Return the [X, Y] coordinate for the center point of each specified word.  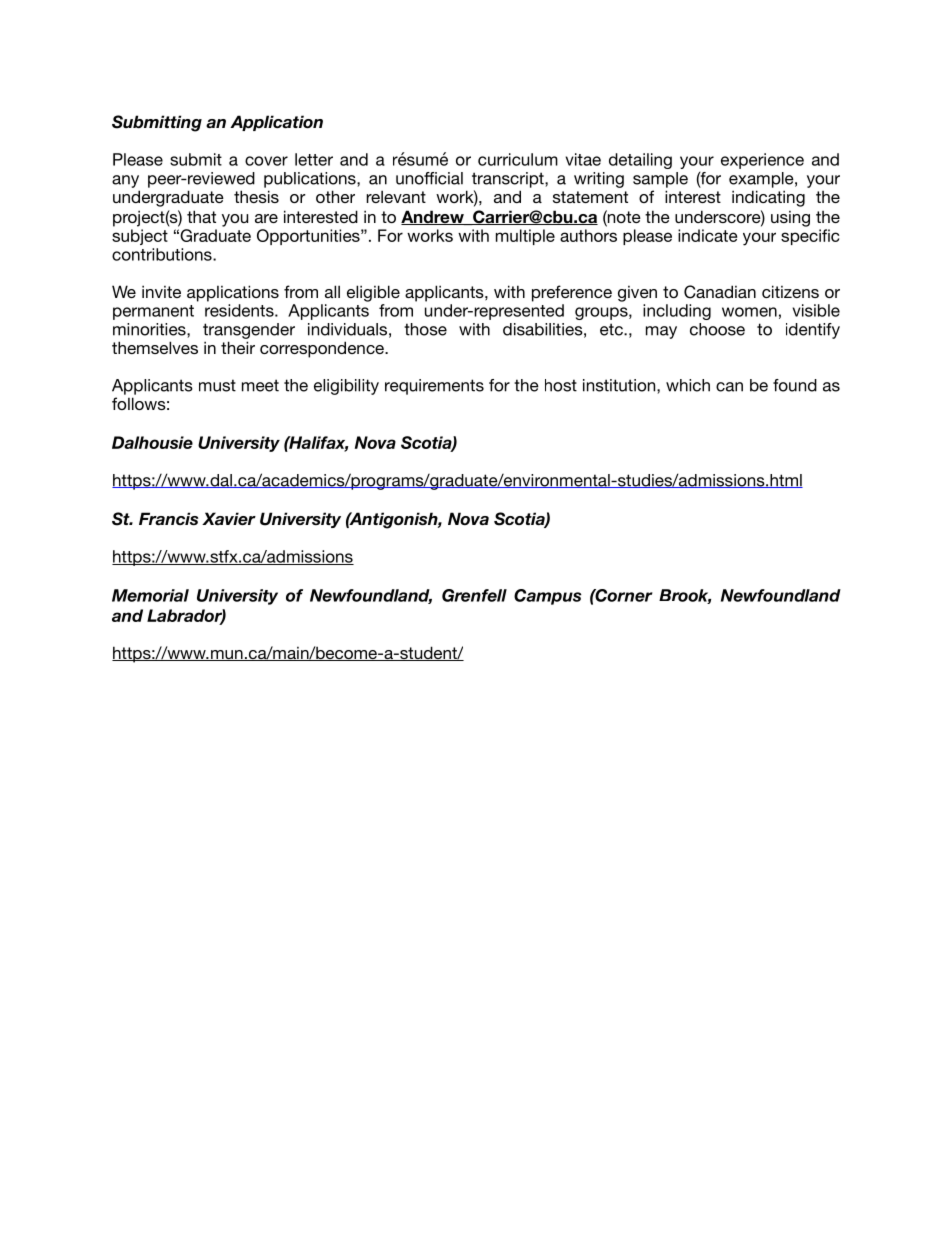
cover [266, 161]
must [217, 385]
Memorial [150, 595]
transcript [509, 180]
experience [762, 161]
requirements [434, 387]
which [688, 385]
